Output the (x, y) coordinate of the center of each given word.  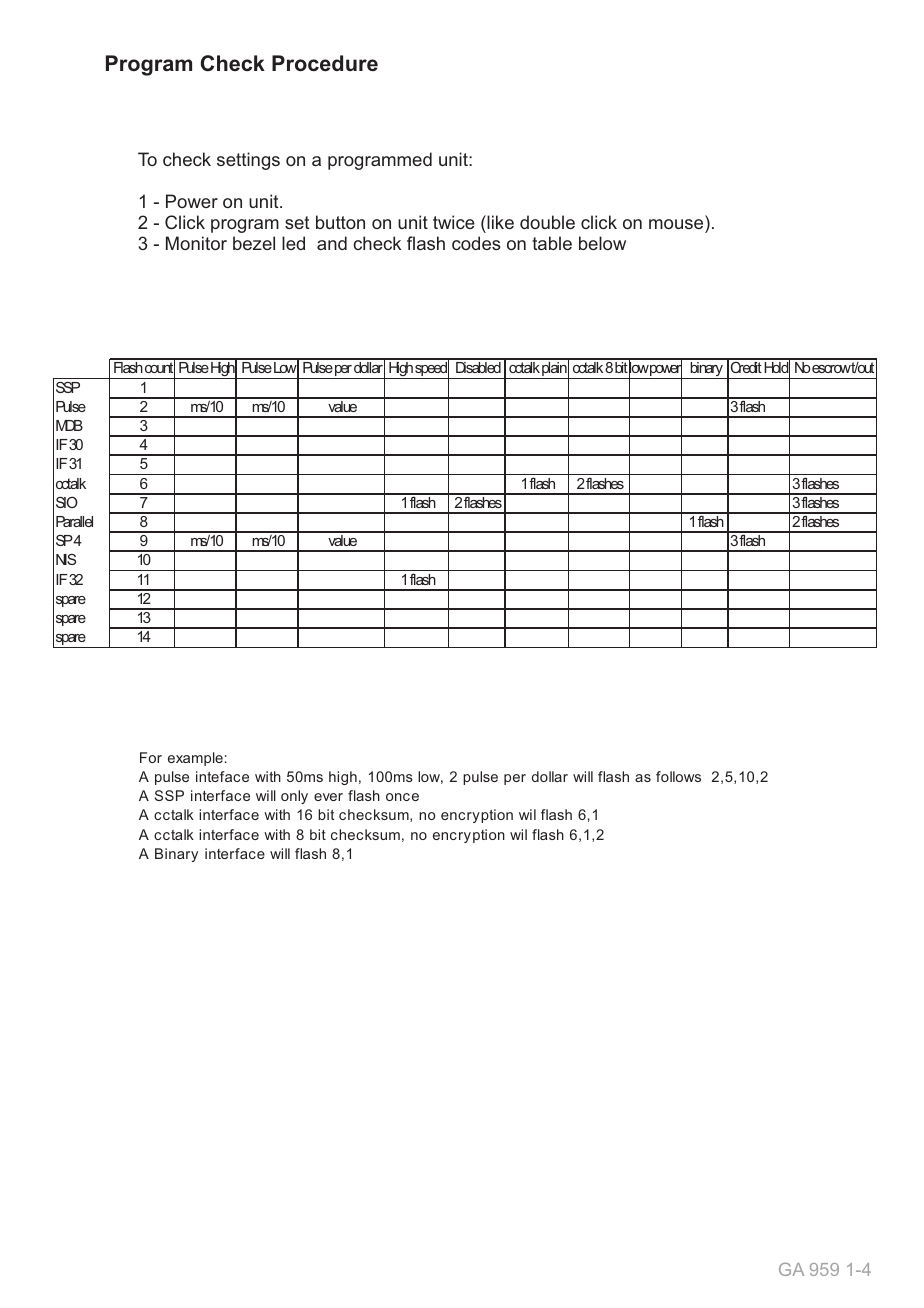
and (332, 243)
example (195, 759)
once (402, 797)
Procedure (325, 63)
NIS (66, 559)
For (151, 757)
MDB (69, 425)
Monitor (196, 243)
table (552, 243)
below (602, 243)
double (547, 222)
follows (678, 776)
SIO (67, 502)
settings (248, 161)
